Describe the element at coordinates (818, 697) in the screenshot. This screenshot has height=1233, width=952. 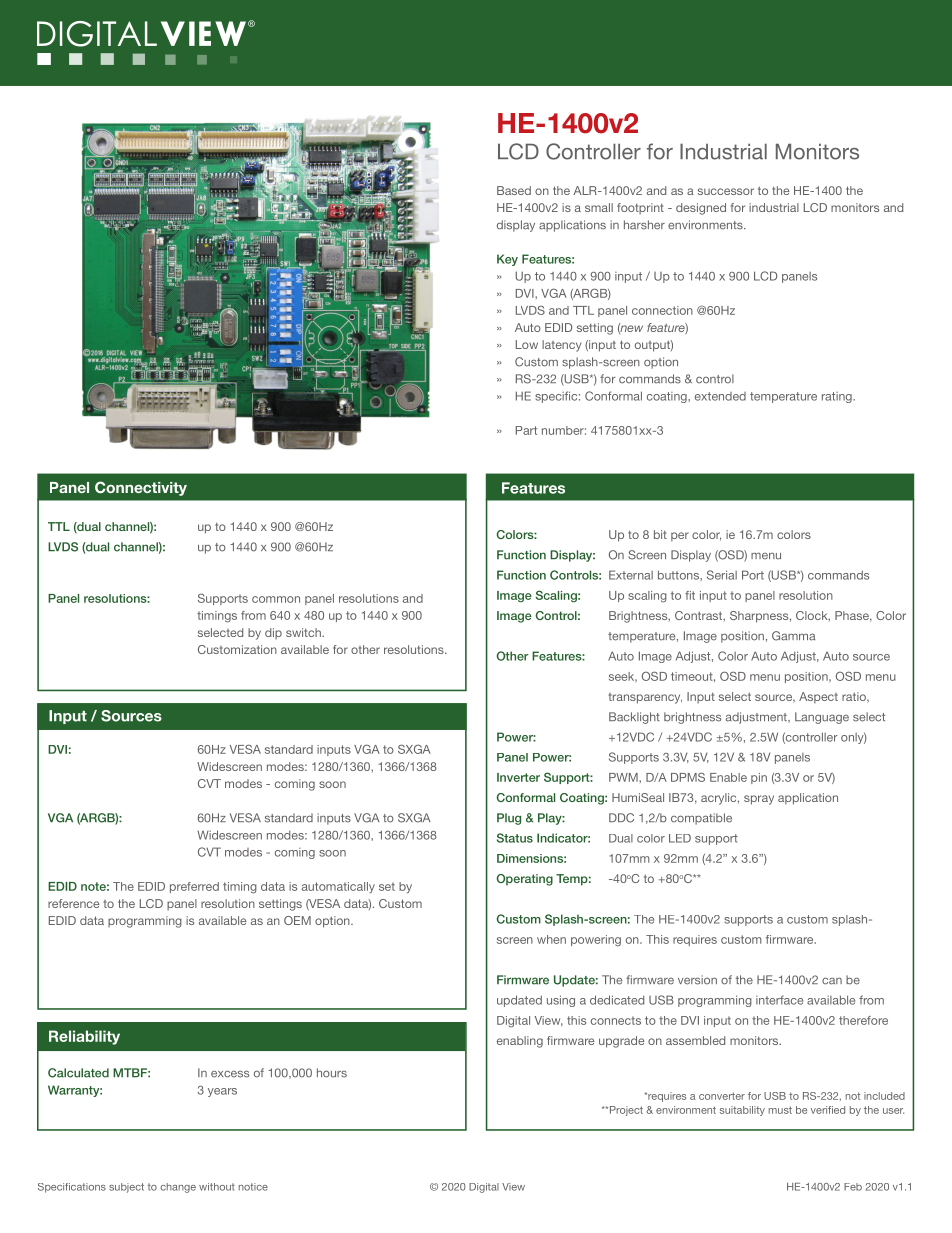
I see `Aspect` at that location.
